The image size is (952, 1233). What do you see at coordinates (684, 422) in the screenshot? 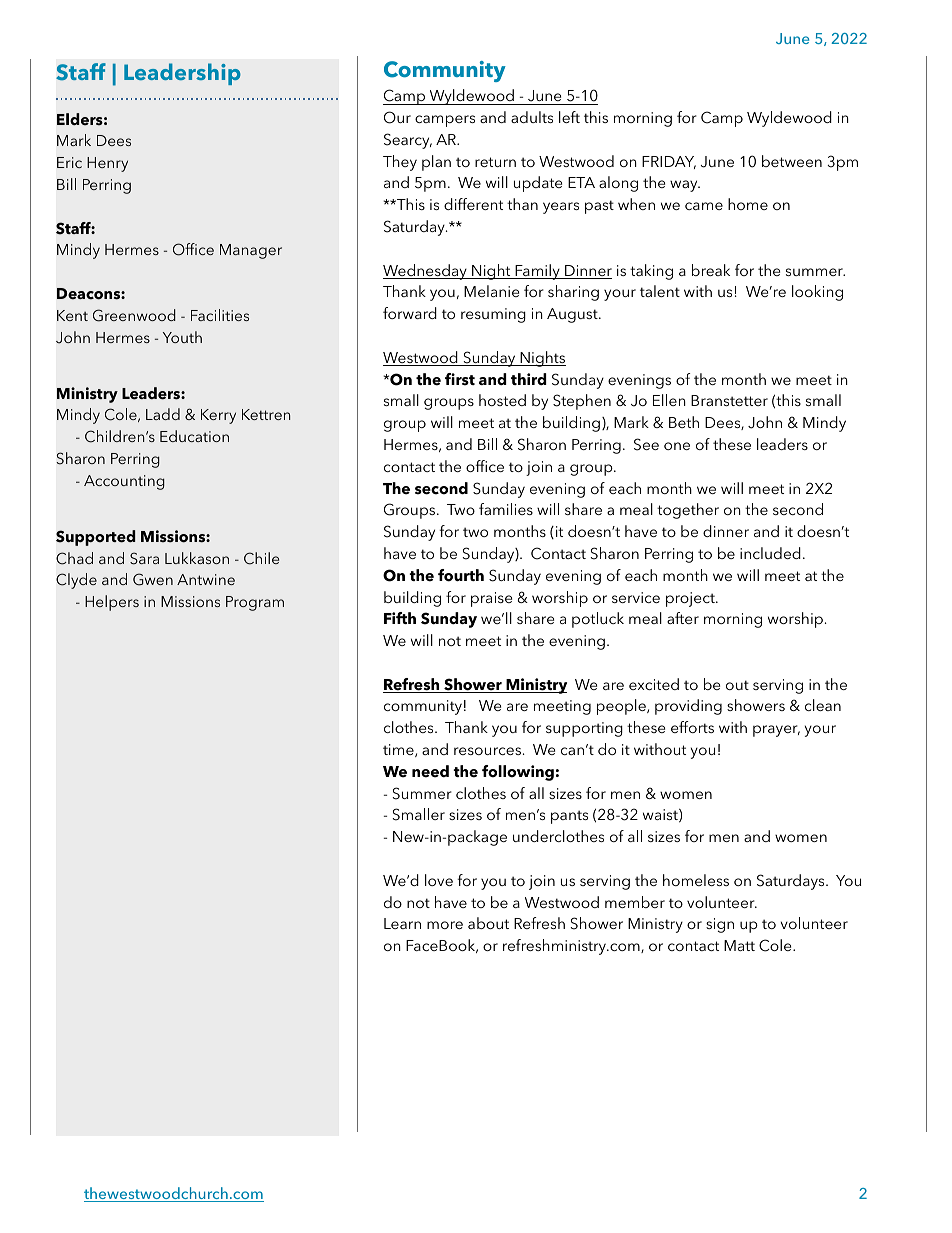
I see `Beth` at bounding box center [684, 422].
